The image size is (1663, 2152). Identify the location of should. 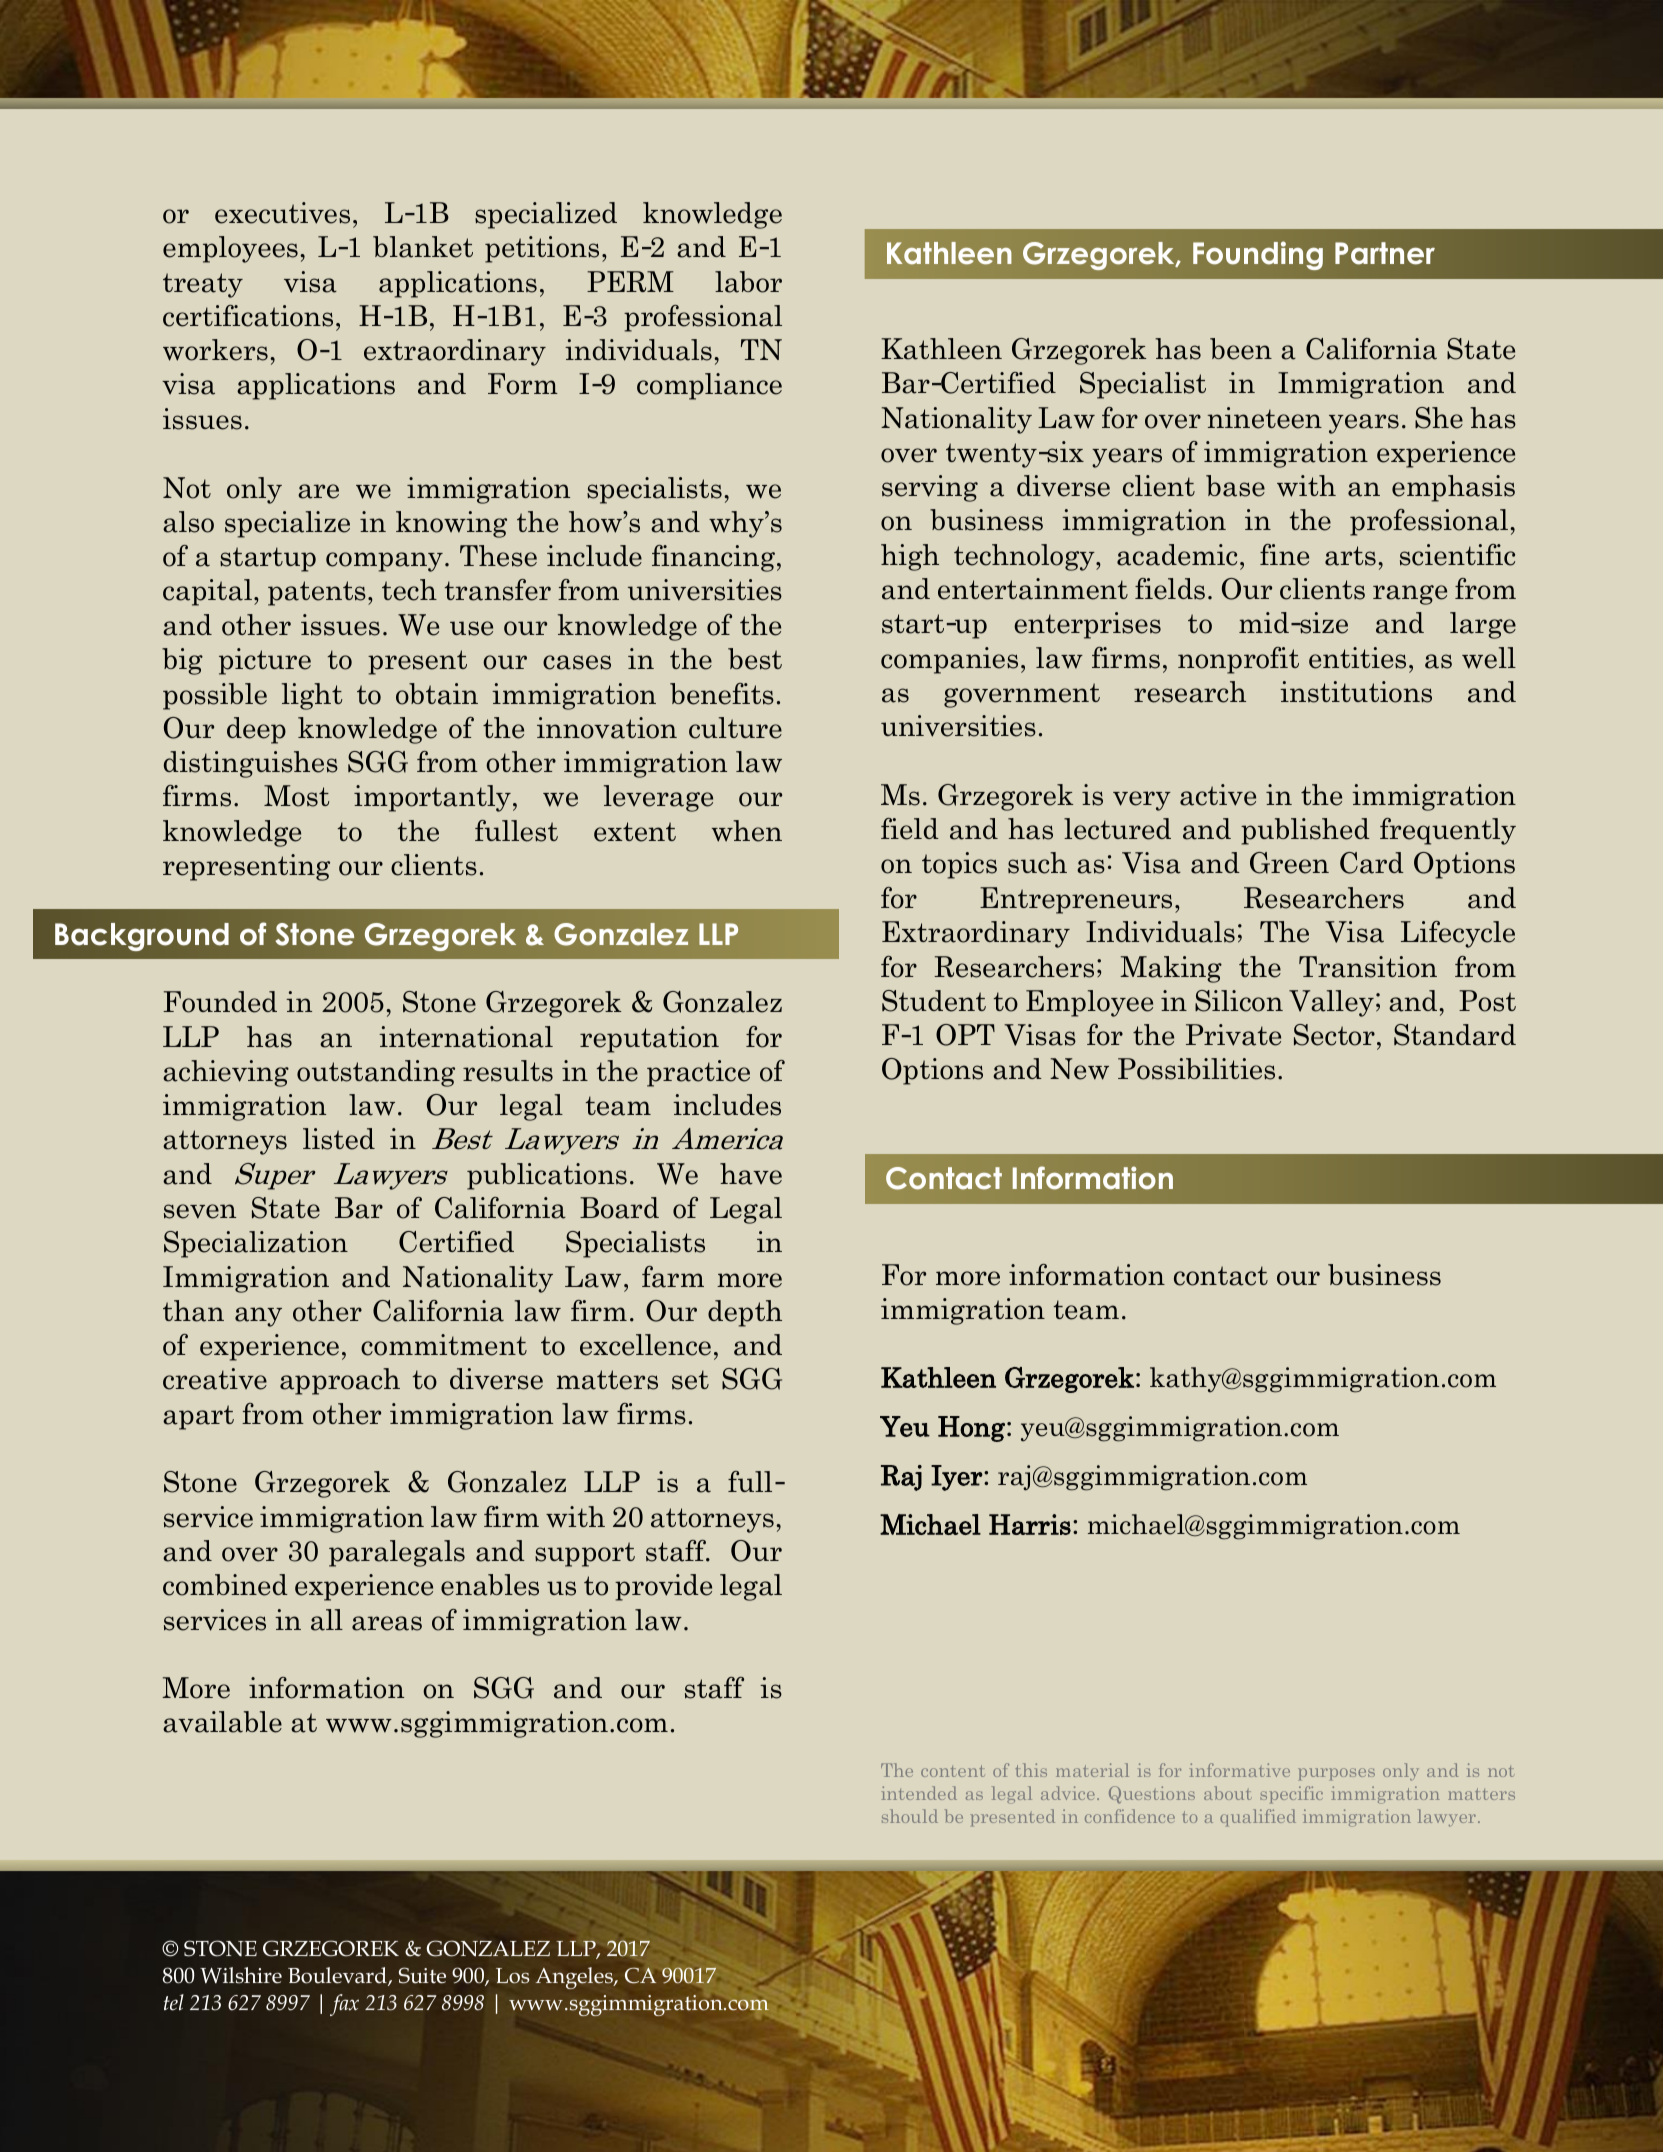
(910, 1816).
